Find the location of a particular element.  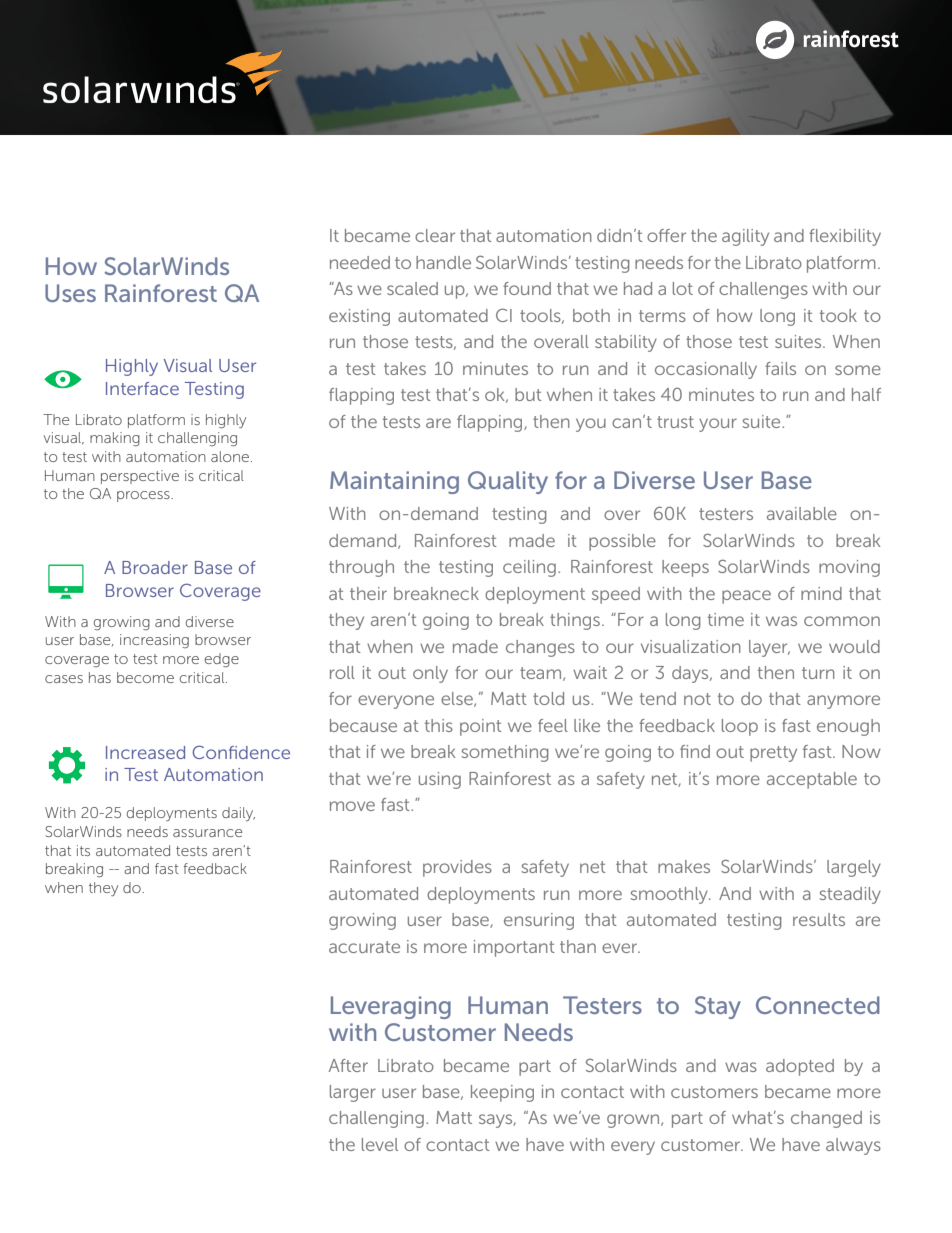

making is located at coordinates (115, 439).
